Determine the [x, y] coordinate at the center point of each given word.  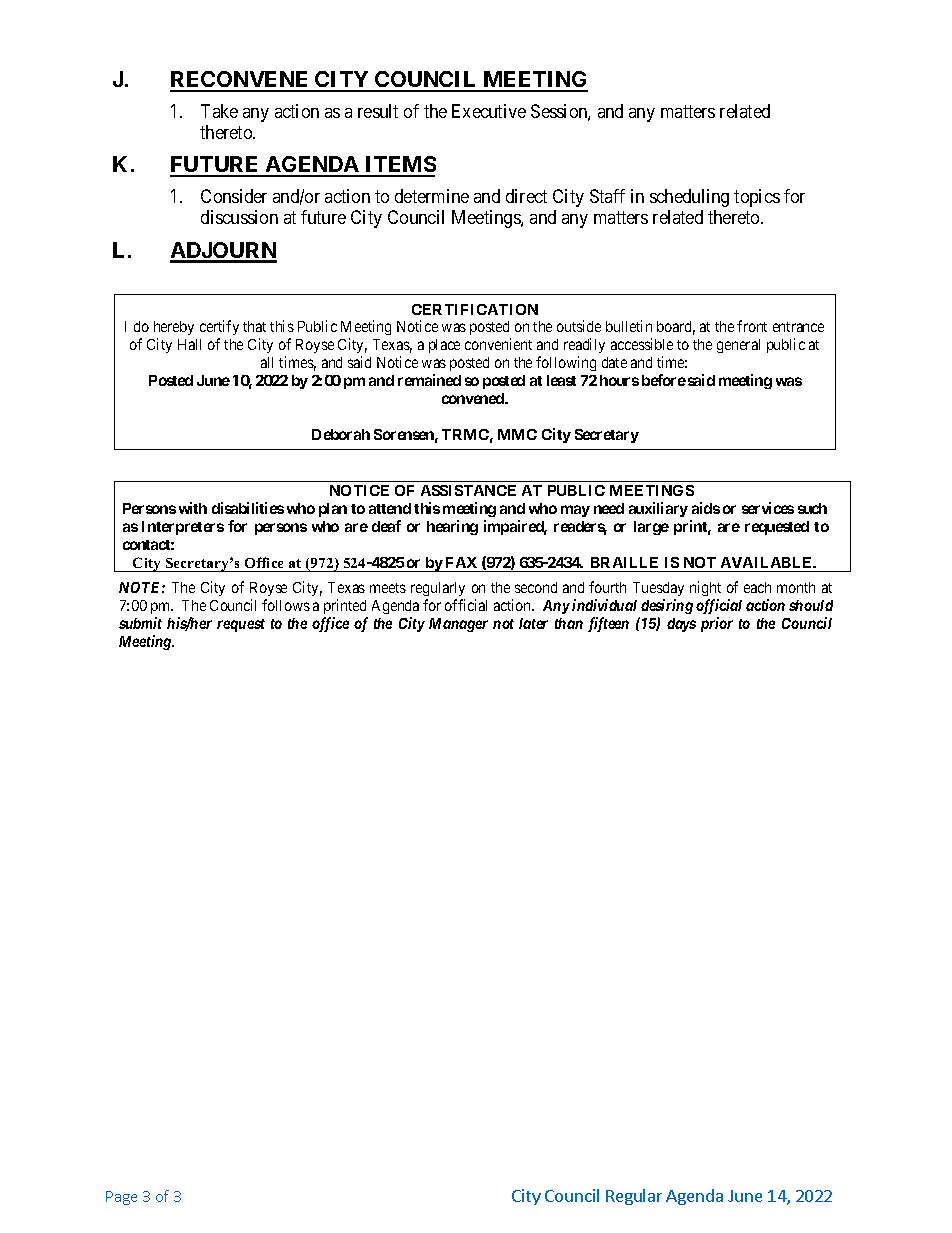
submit [140, 623]
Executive [489, 111]
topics [757, 198]
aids [706, 508]
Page [121, 1198]
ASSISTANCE [468, 490]
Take [219, 111]
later [533, 623]
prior [717, 624]
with [193, 508]
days [681, 625]
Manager [458, 625]
